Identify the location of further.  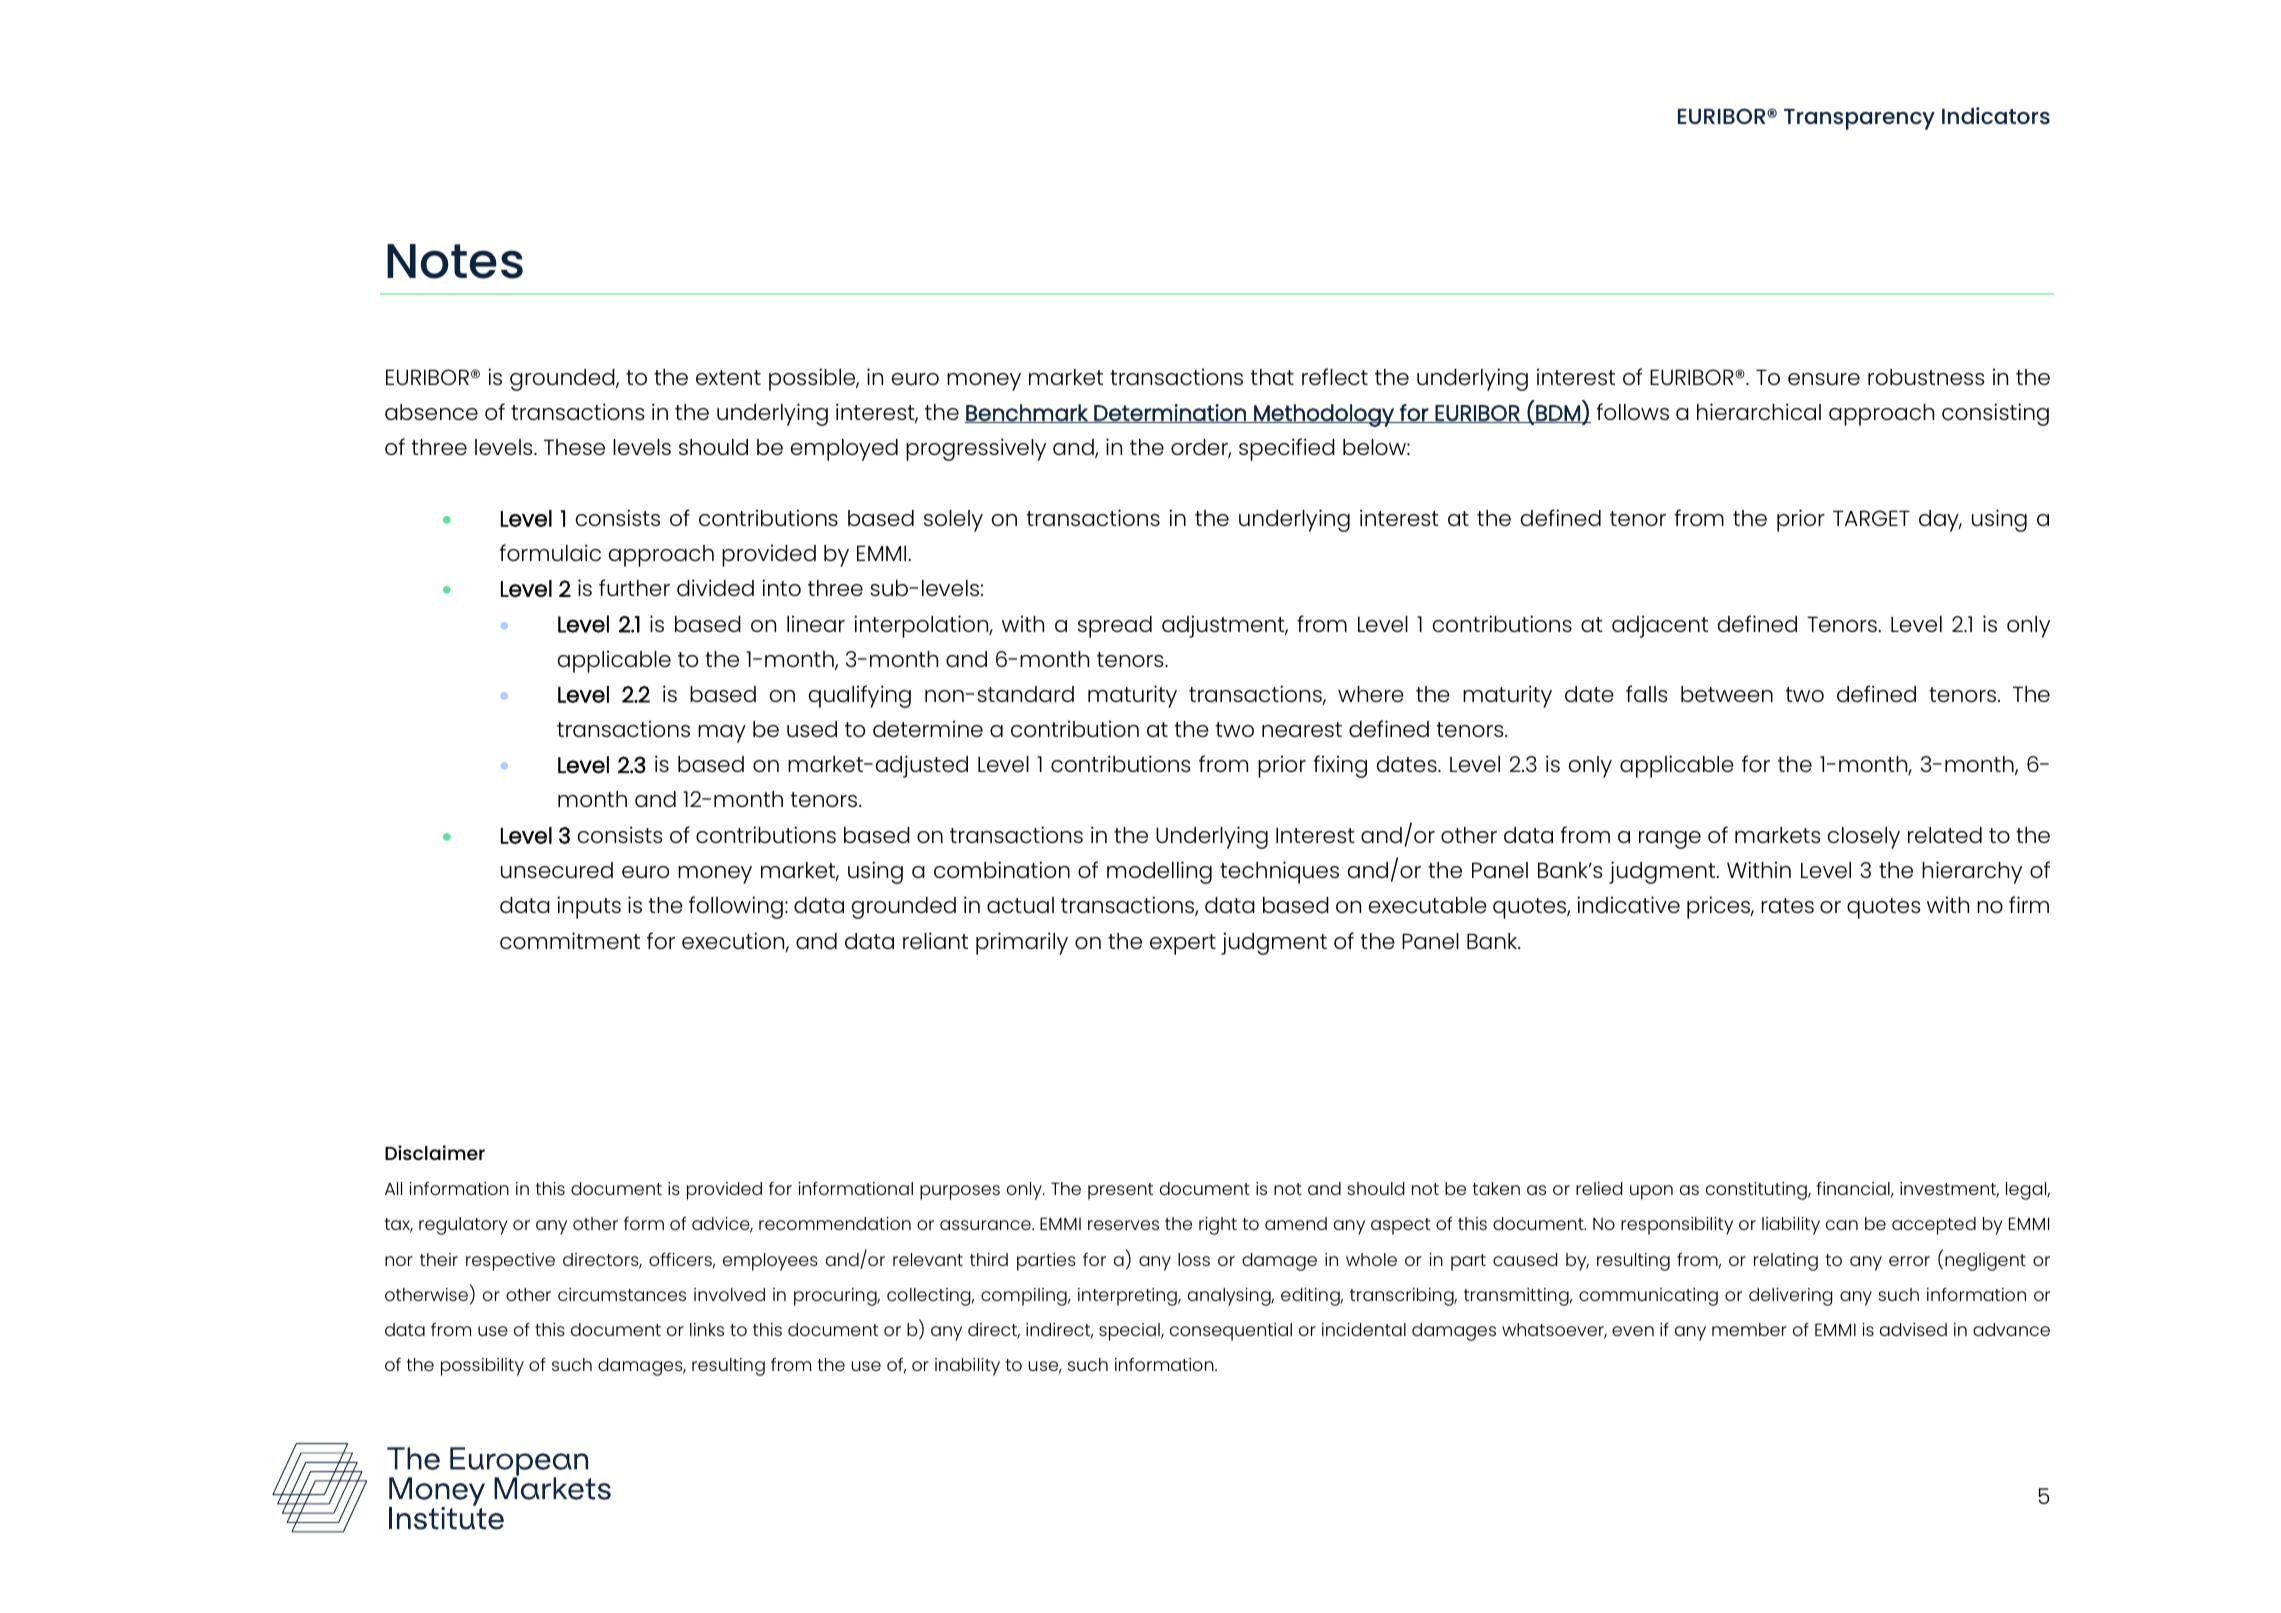
(634, 587).
